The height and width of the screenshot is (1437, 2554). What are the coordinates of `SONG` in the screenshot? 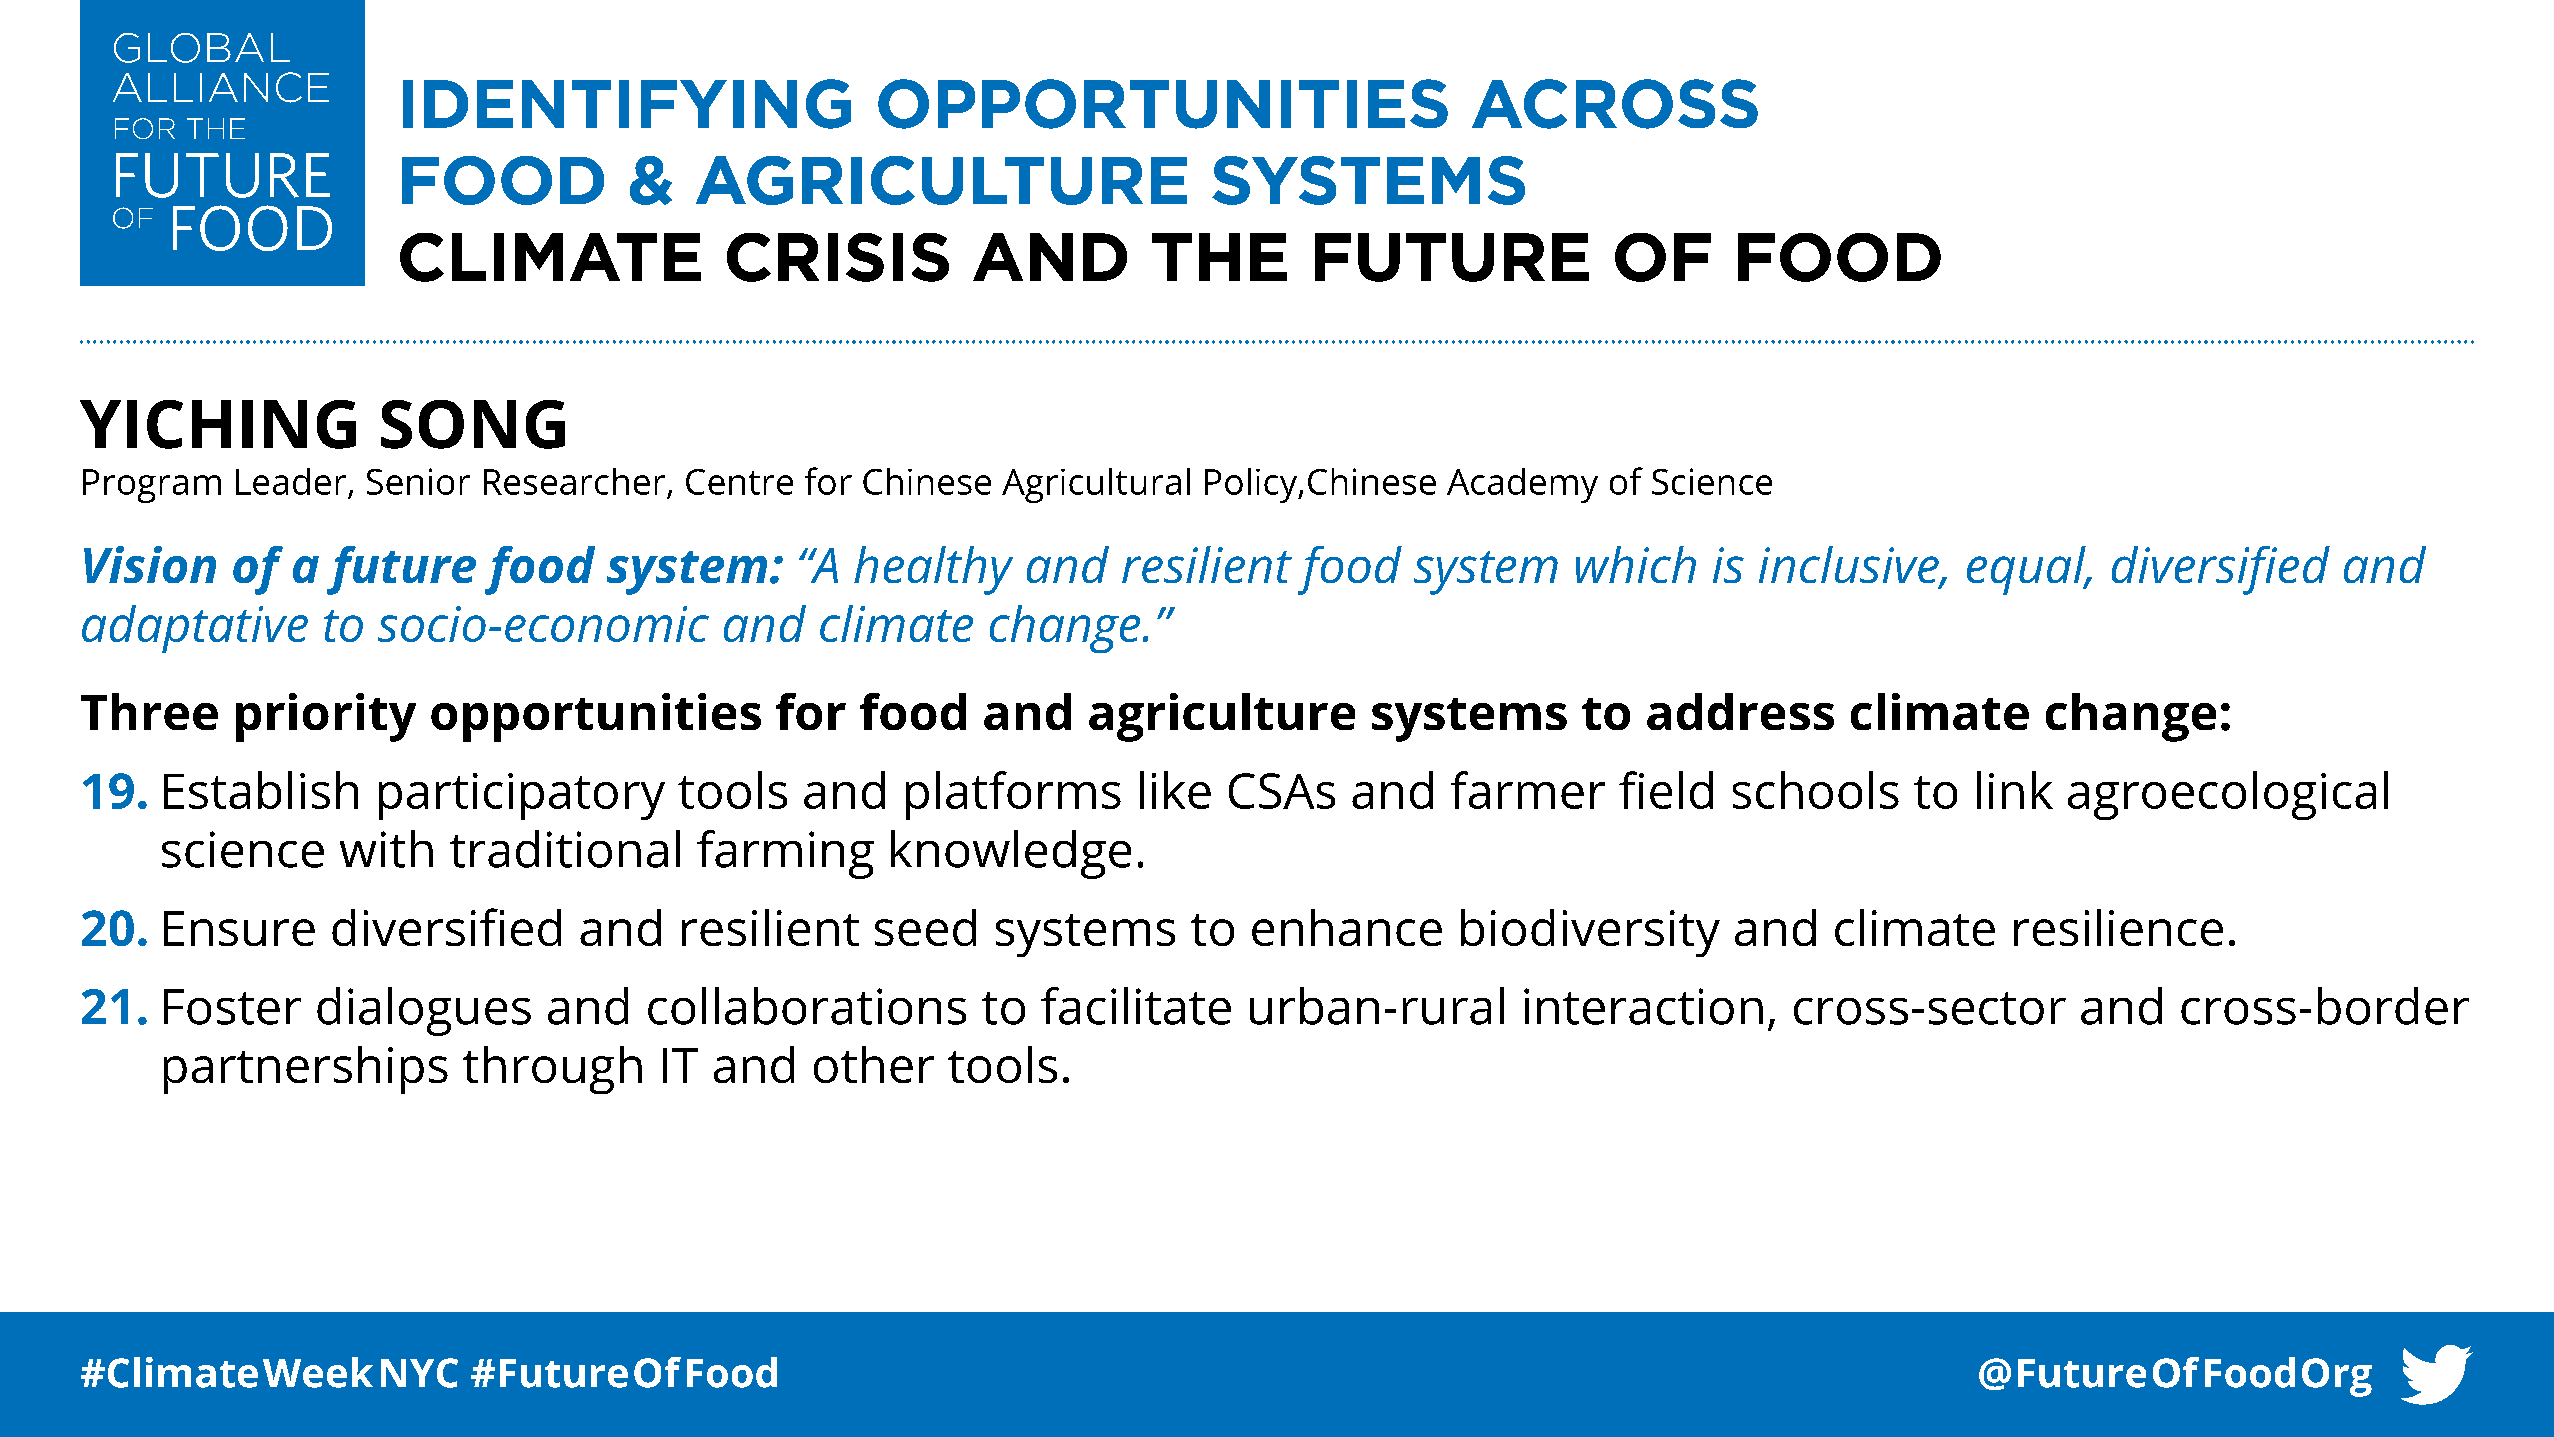 It's located at (473, 424).
